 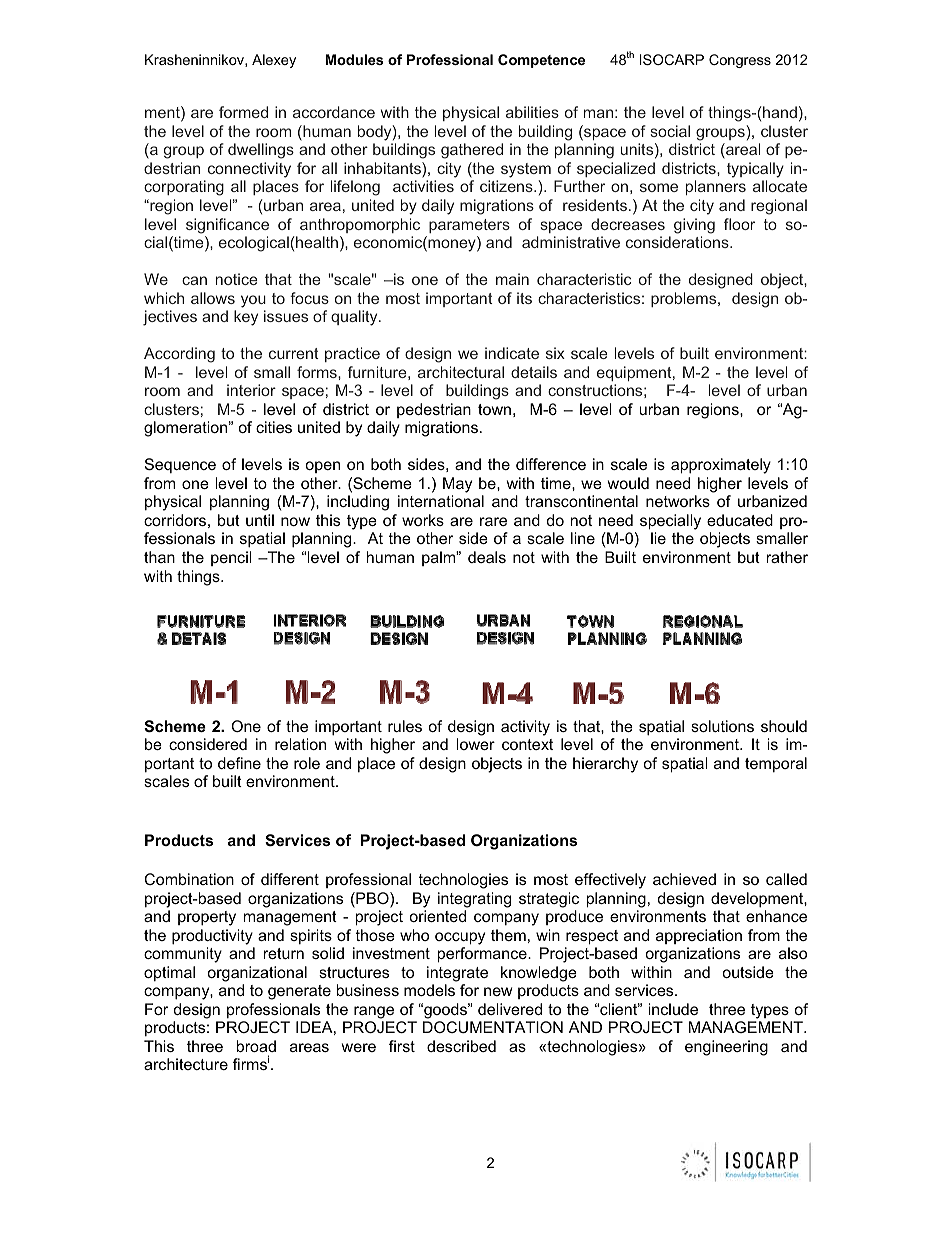 I want to click on engineering, so click(x=726, y=1048).
